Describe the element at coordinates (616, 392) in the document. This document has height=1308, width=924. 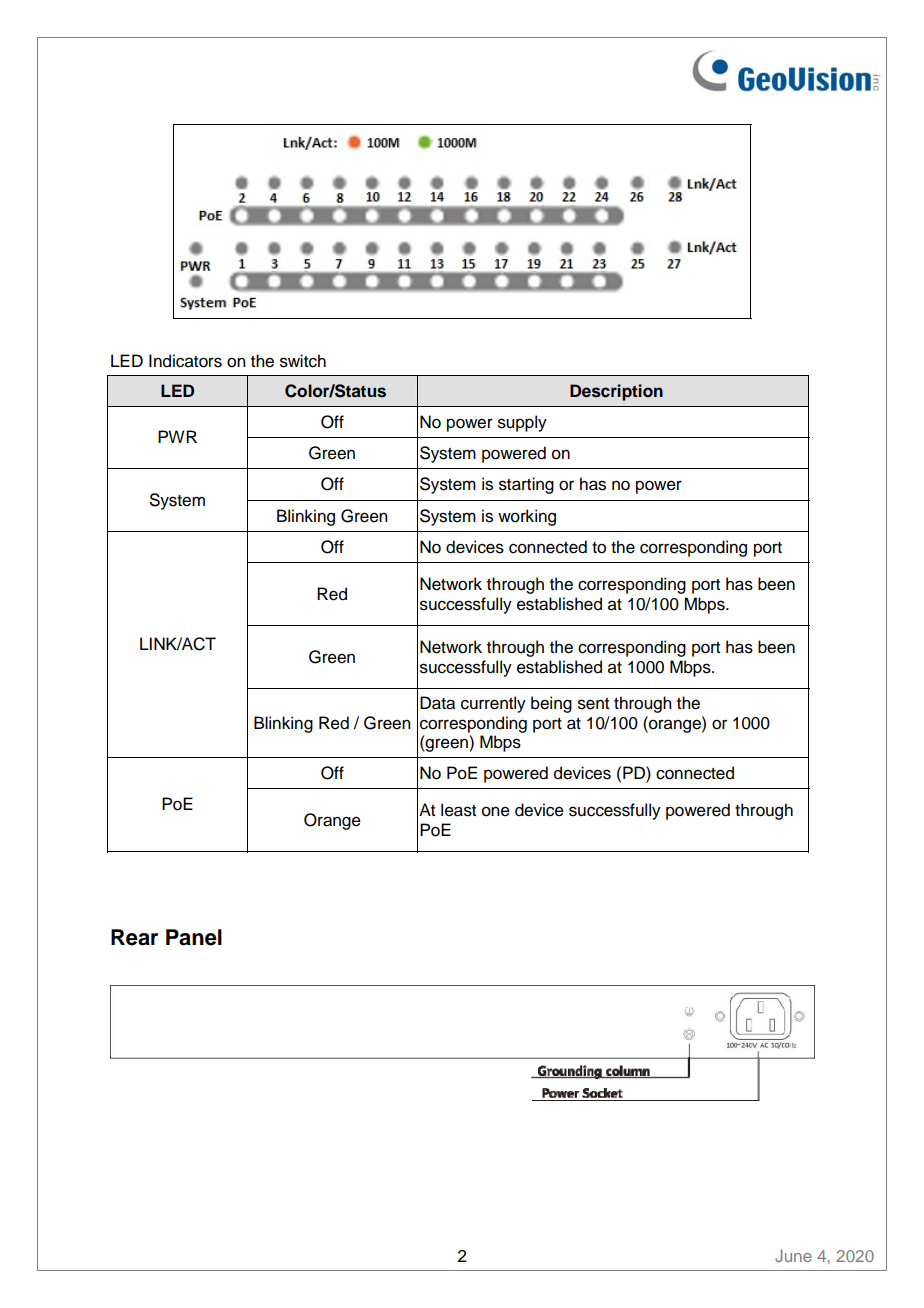
I see `Description` at that location.
